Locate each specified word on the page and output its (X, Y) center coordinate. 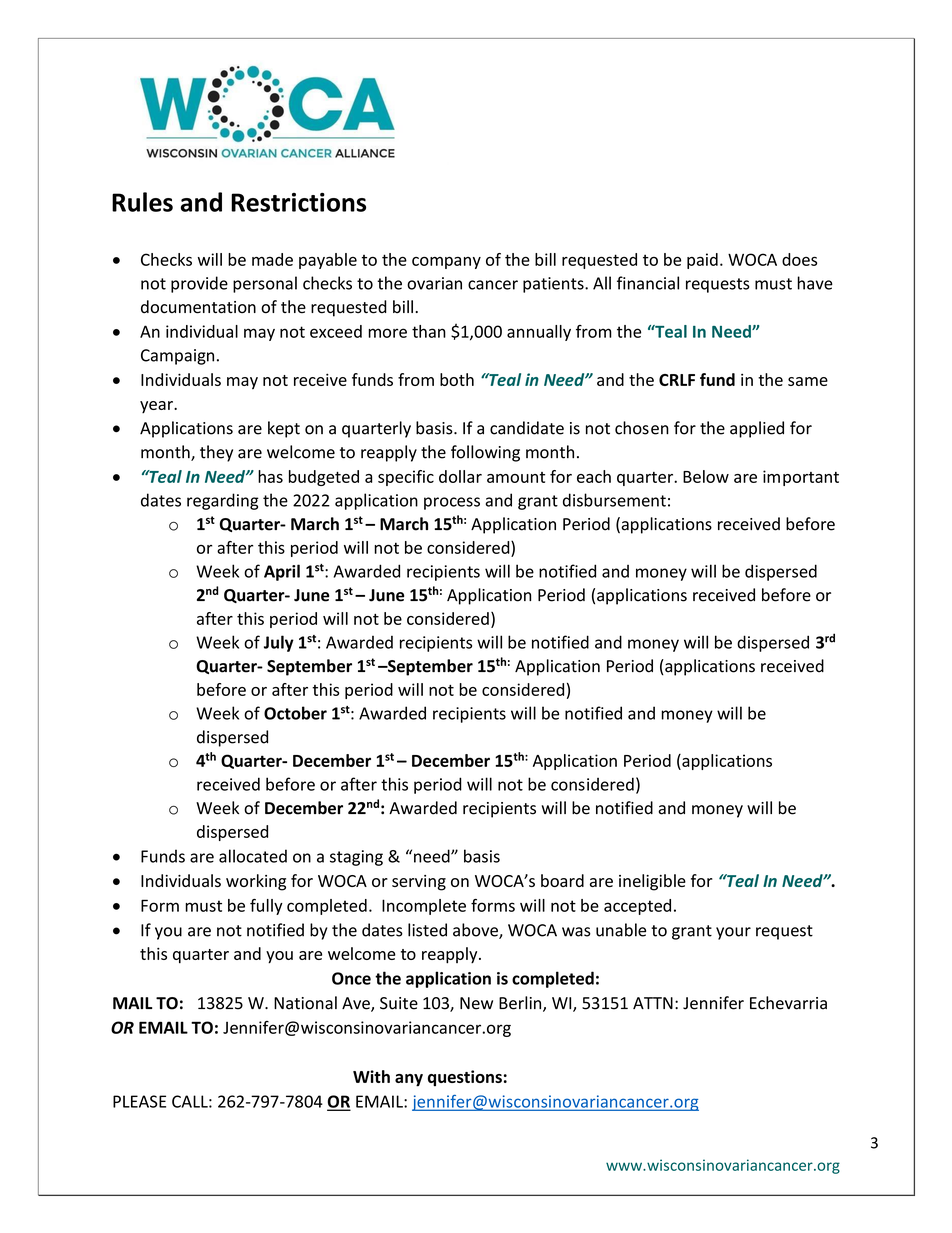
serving (419, 883)
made (272, 259)
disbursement (614, 500)
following (485, 453)
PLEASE (139, 1101)
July (279, 643)
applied (757, 429)
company (446, 263)
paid (702, 261)
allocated (253, 856)
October (295, 713)
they (216, 453)
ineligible (652, 882)
